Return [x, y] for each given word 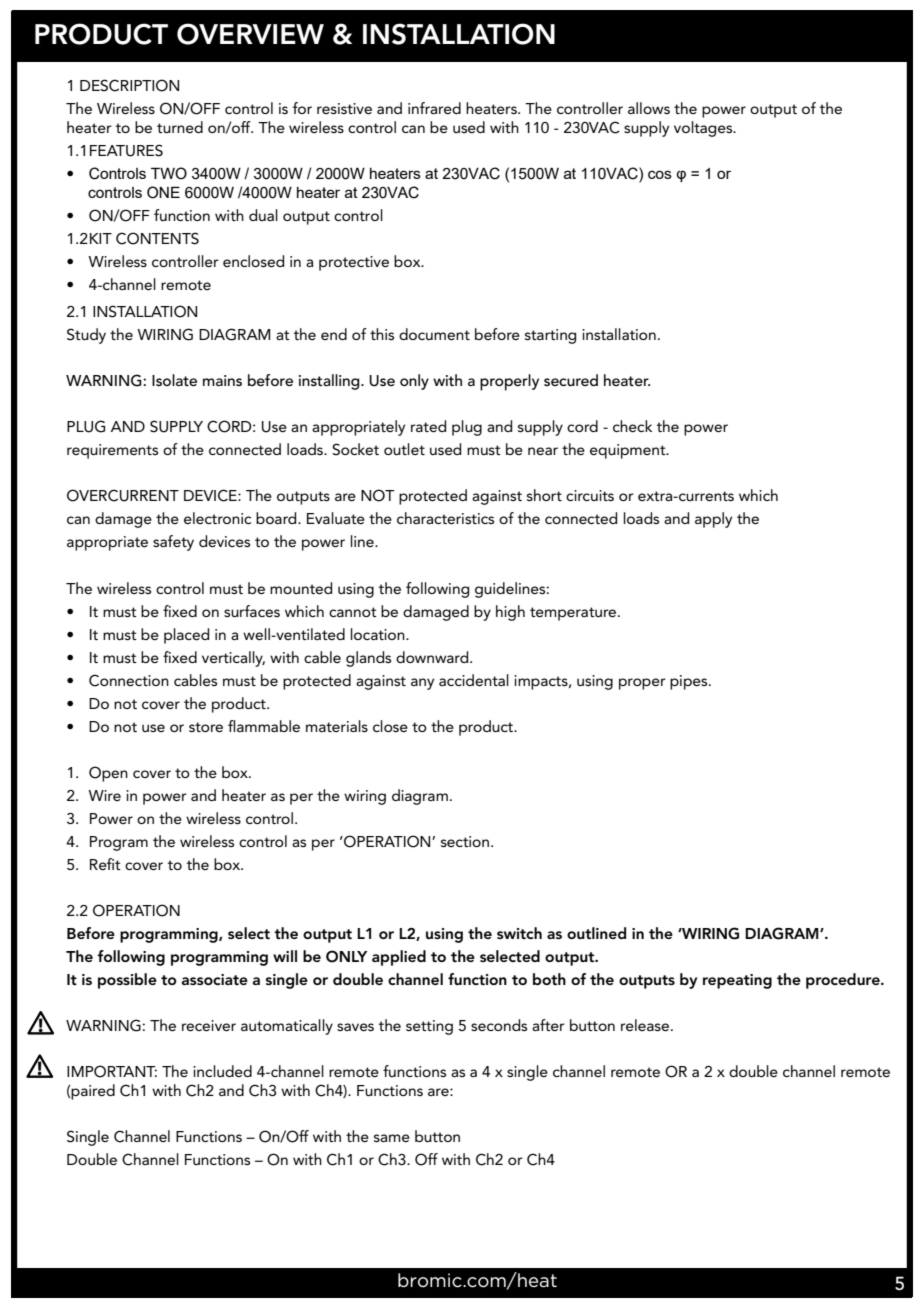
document [434, 334]
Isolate [174, 380]
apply [713, 520]
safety [173, 543]
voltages [704, 129]
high [510, 613]
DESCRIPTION [129, 85]
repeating [737, 981]
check [632, 426]
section [465, 841]
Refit [105, 864]
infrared [434, 108]
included [222, 1071]
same [392, 1138]
